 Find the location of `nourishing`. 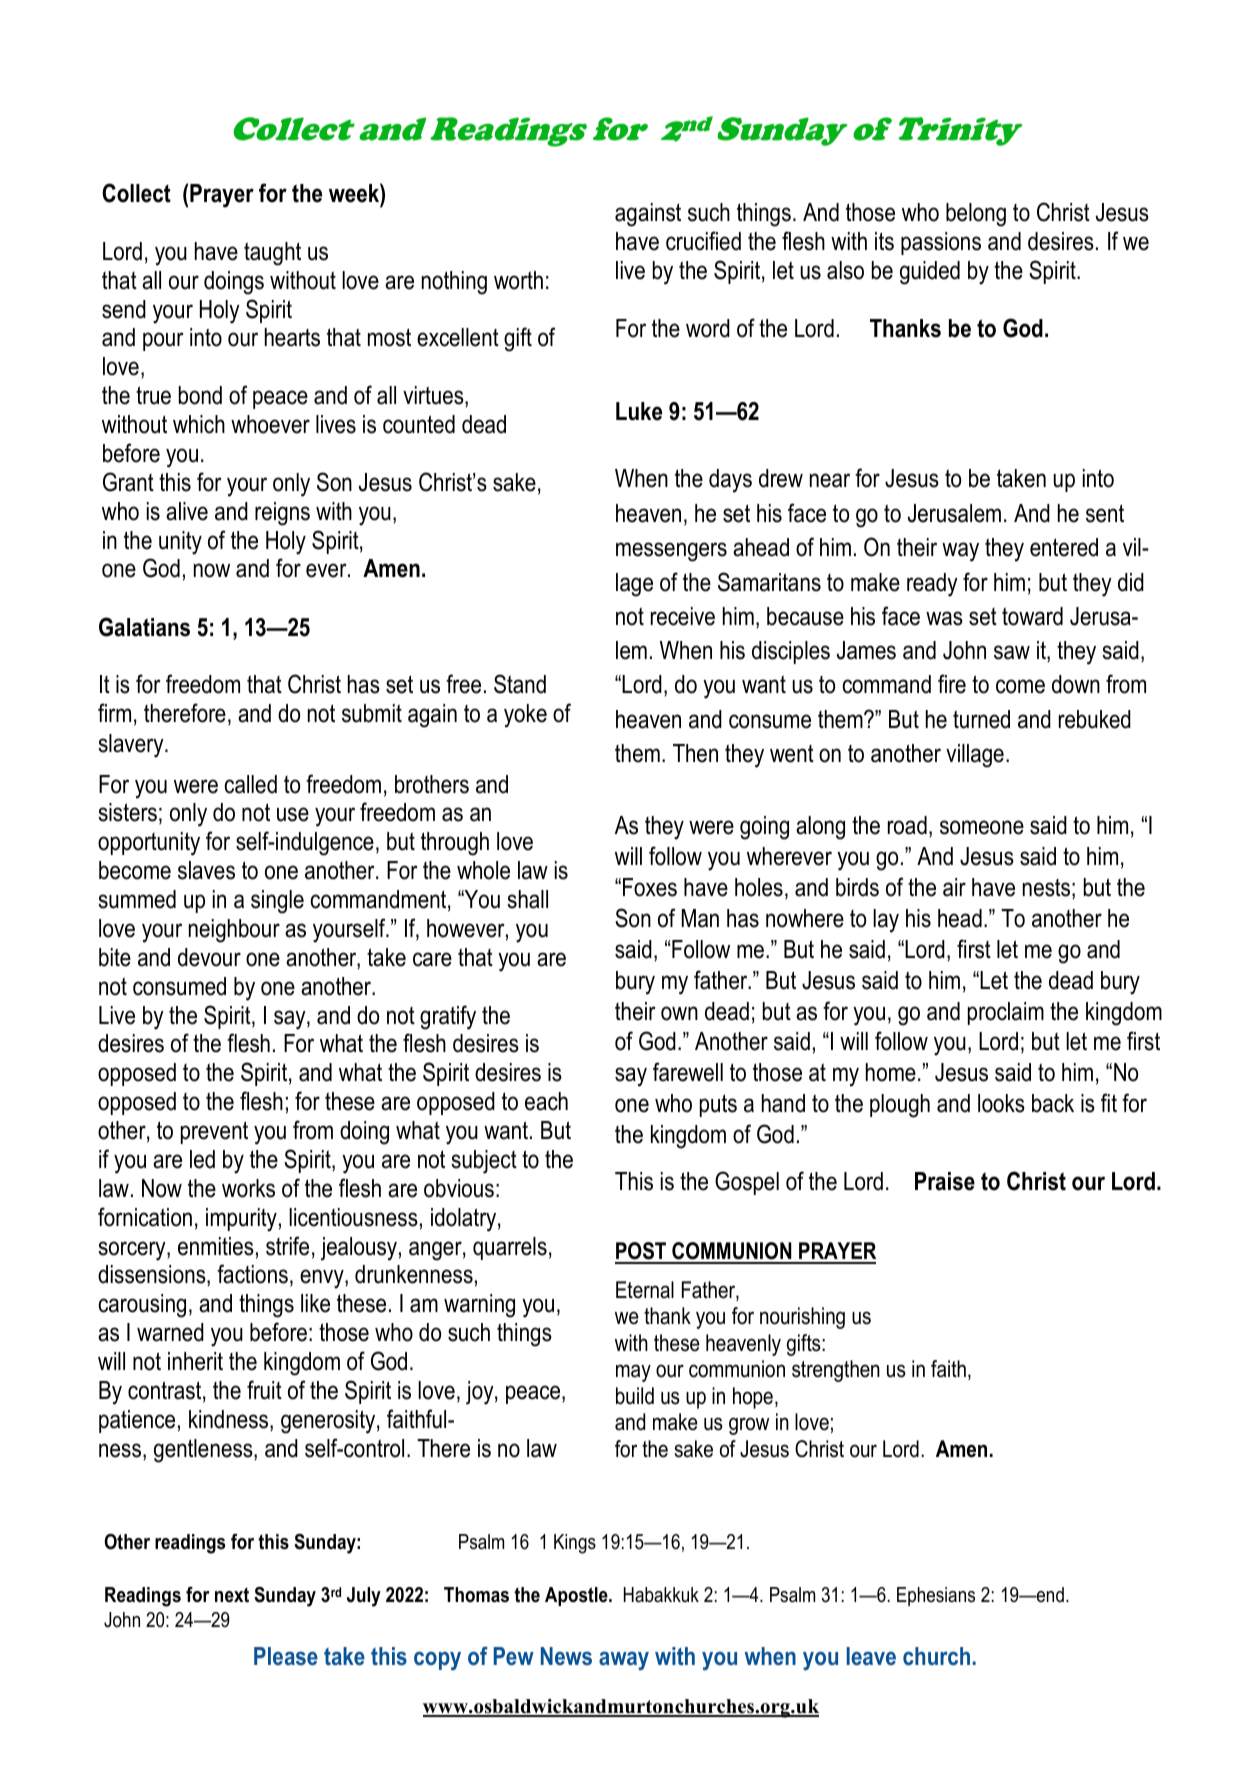

nourishing is located at coordinates (802, 1318).
